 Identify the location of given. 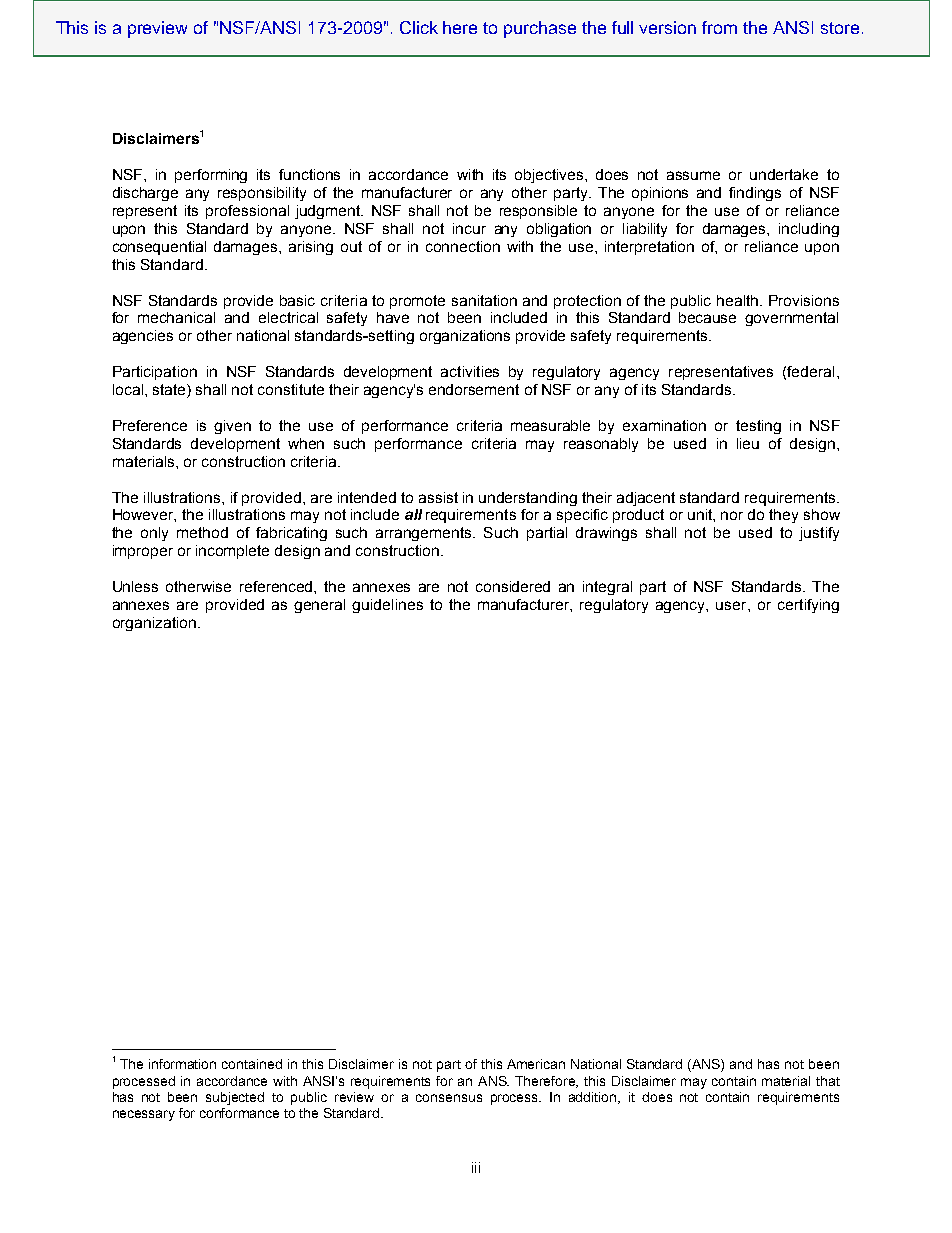
(232, 427).
